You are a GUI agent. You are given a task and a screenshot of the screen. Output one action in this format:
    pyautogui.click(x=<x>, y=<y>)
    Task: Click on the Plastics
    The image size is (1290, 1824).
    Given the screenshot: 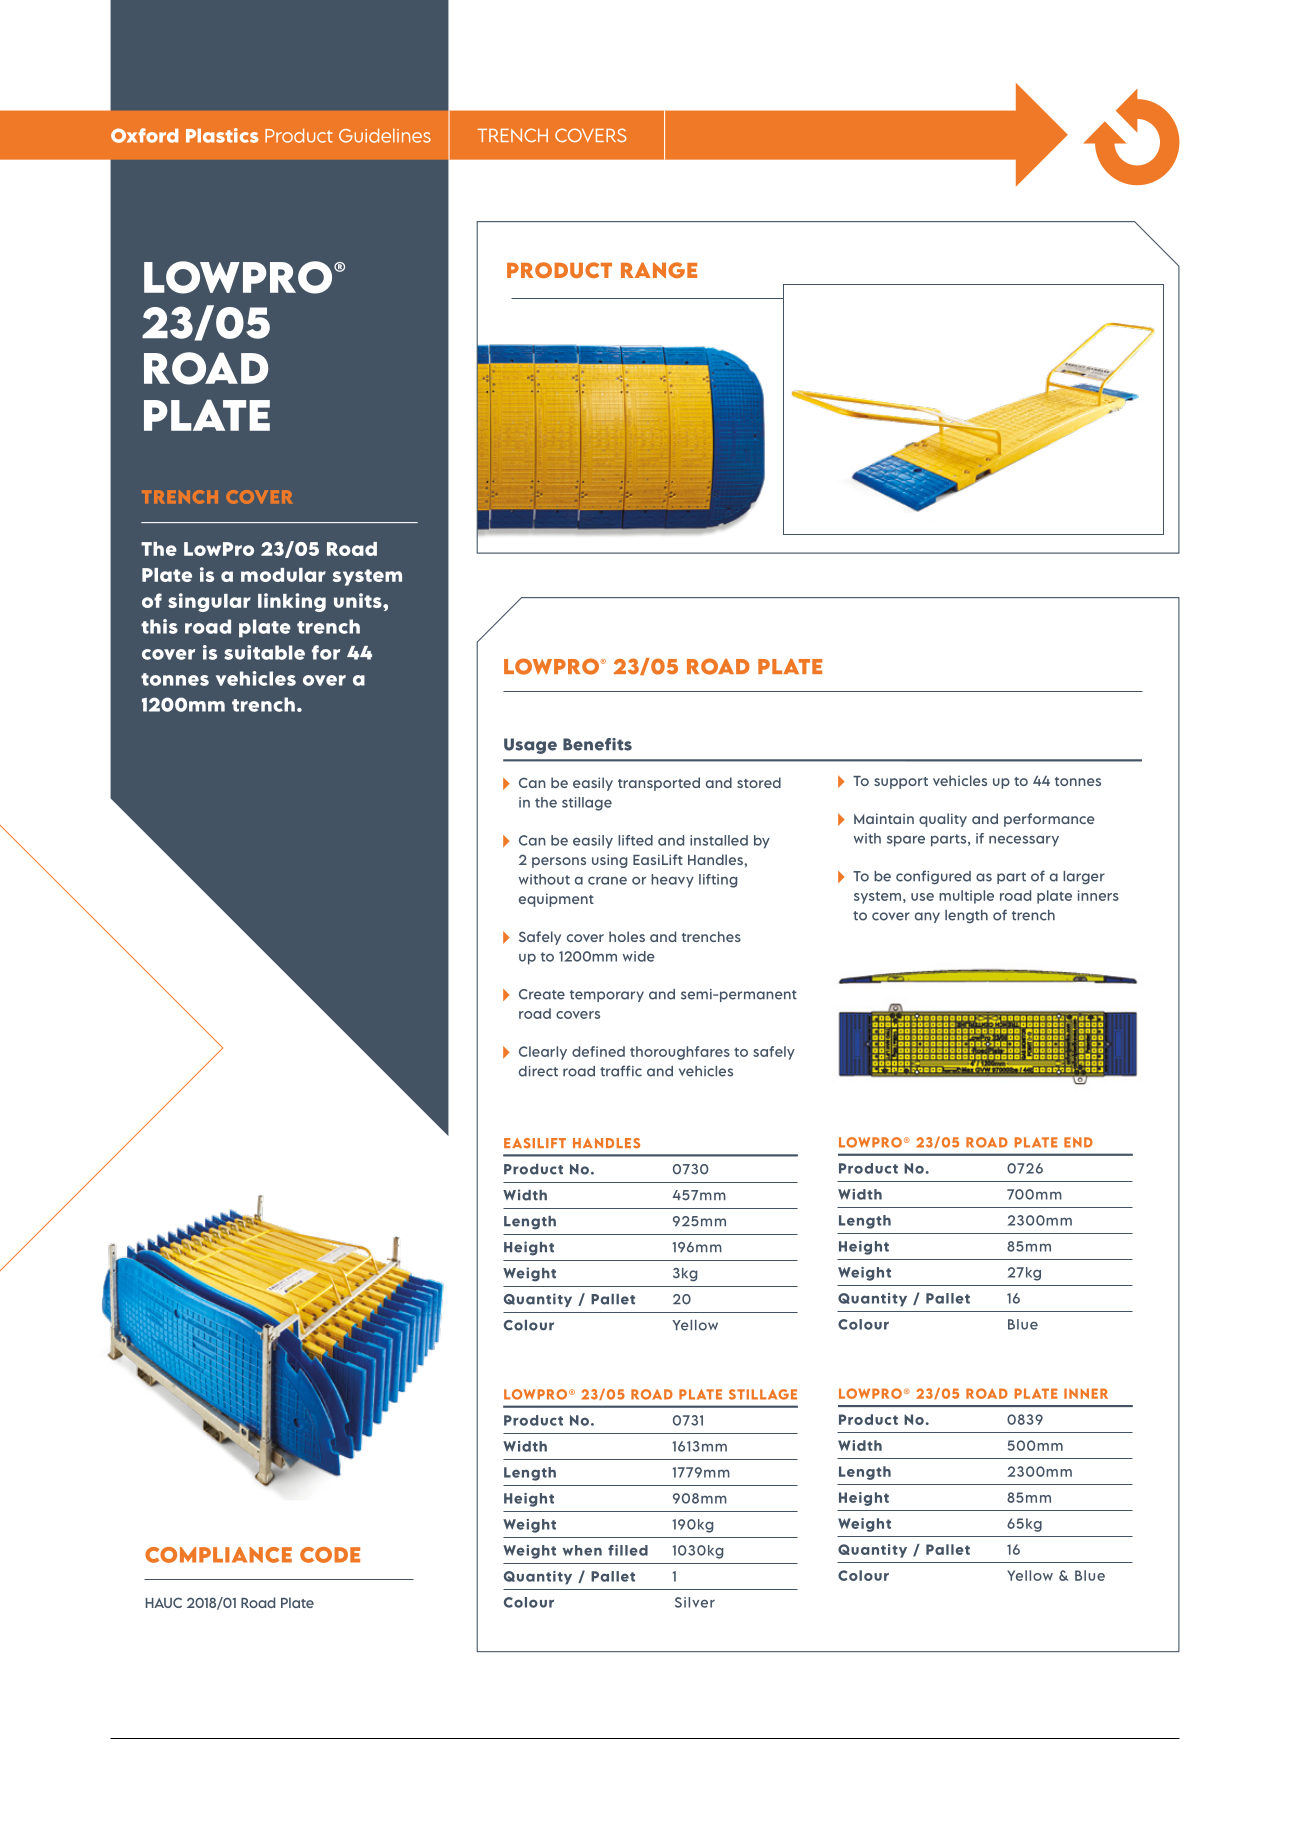 What is the action you would take?
    pyautogui.click(x=222, y=135)
